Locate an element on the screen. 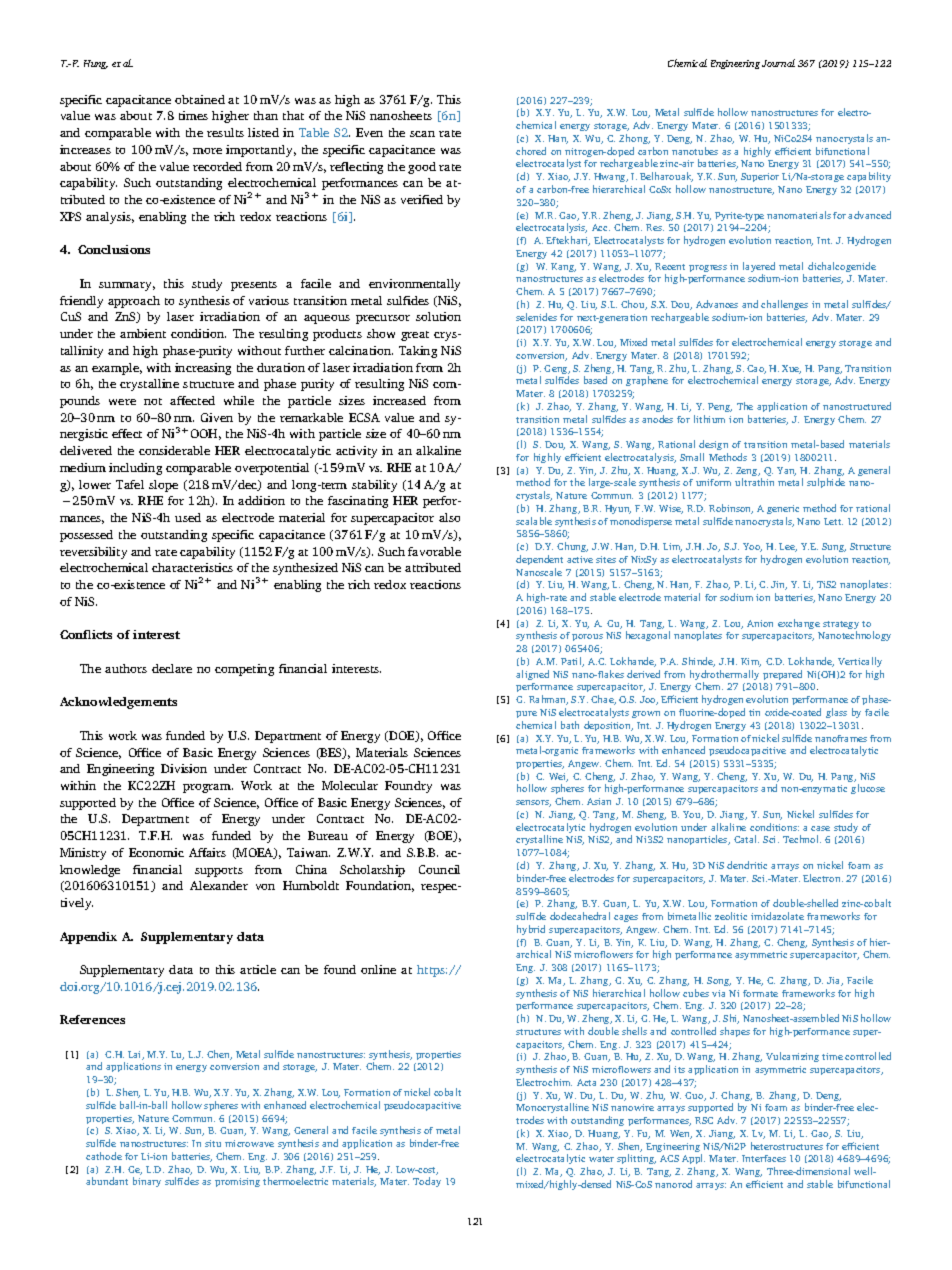  program is located at coordinates (208, 788).
